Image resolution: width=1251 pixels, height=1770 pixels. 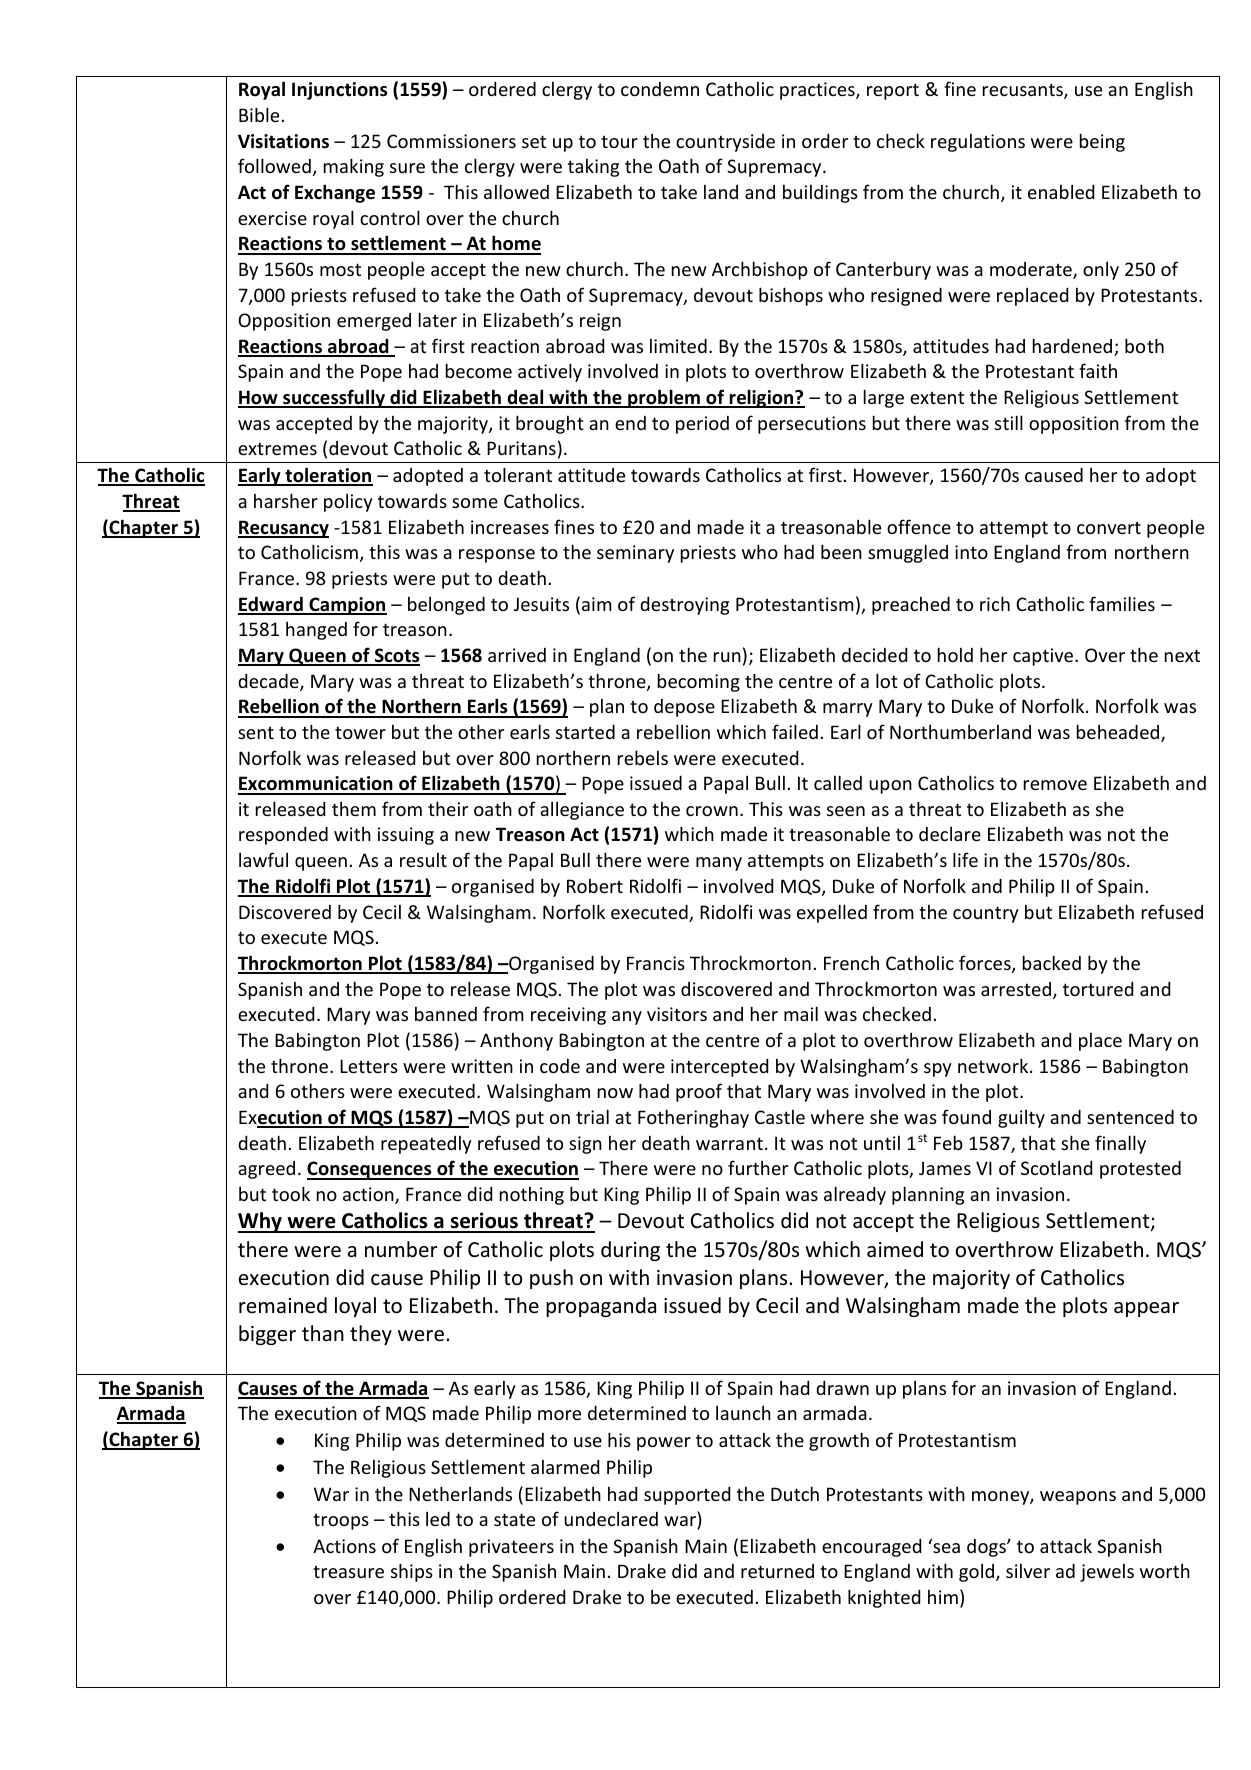 I want to click on during, so click(x=630, y=1251).
